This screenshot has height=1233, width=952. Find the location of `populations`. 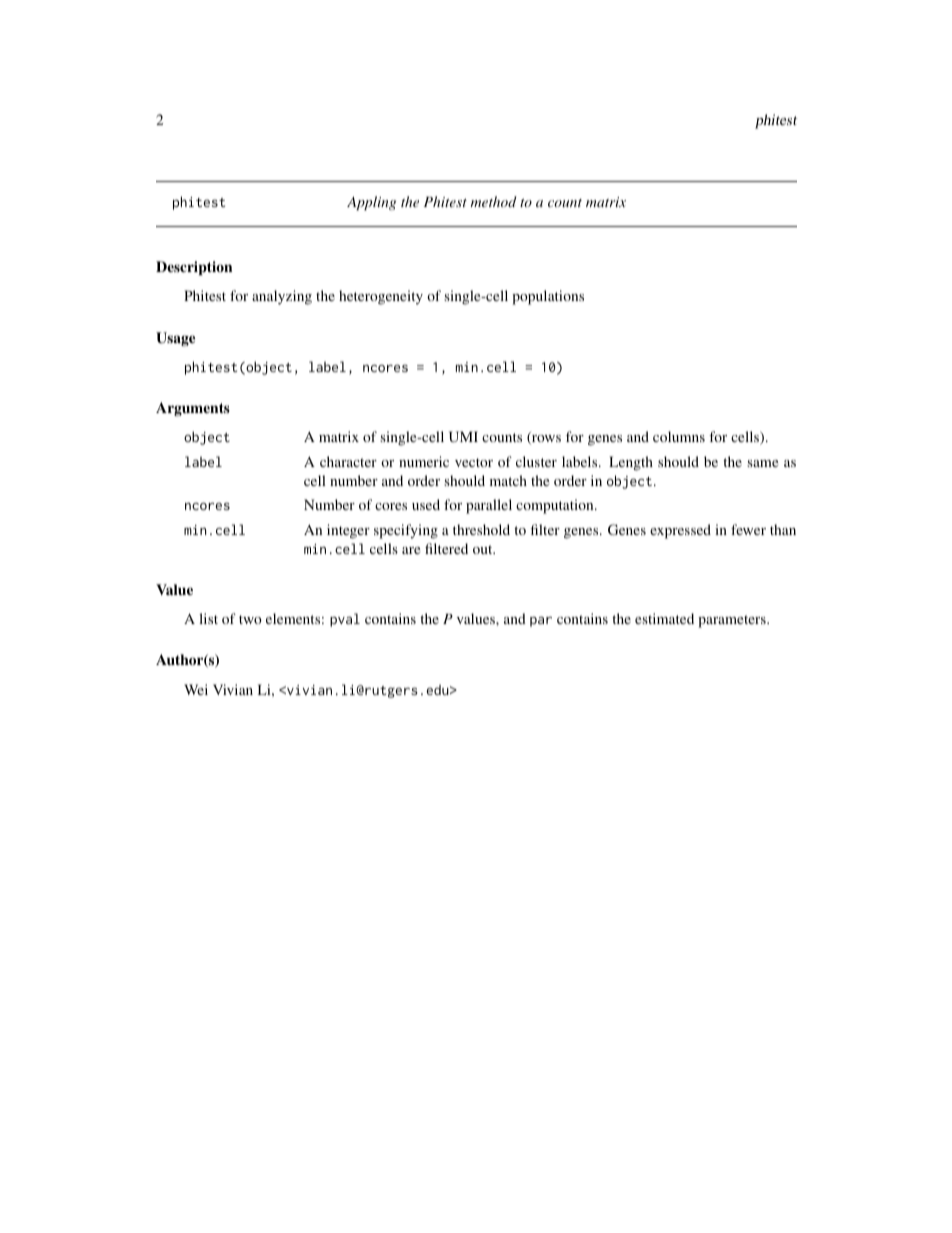

populations is located at coordinates (548, 297).
